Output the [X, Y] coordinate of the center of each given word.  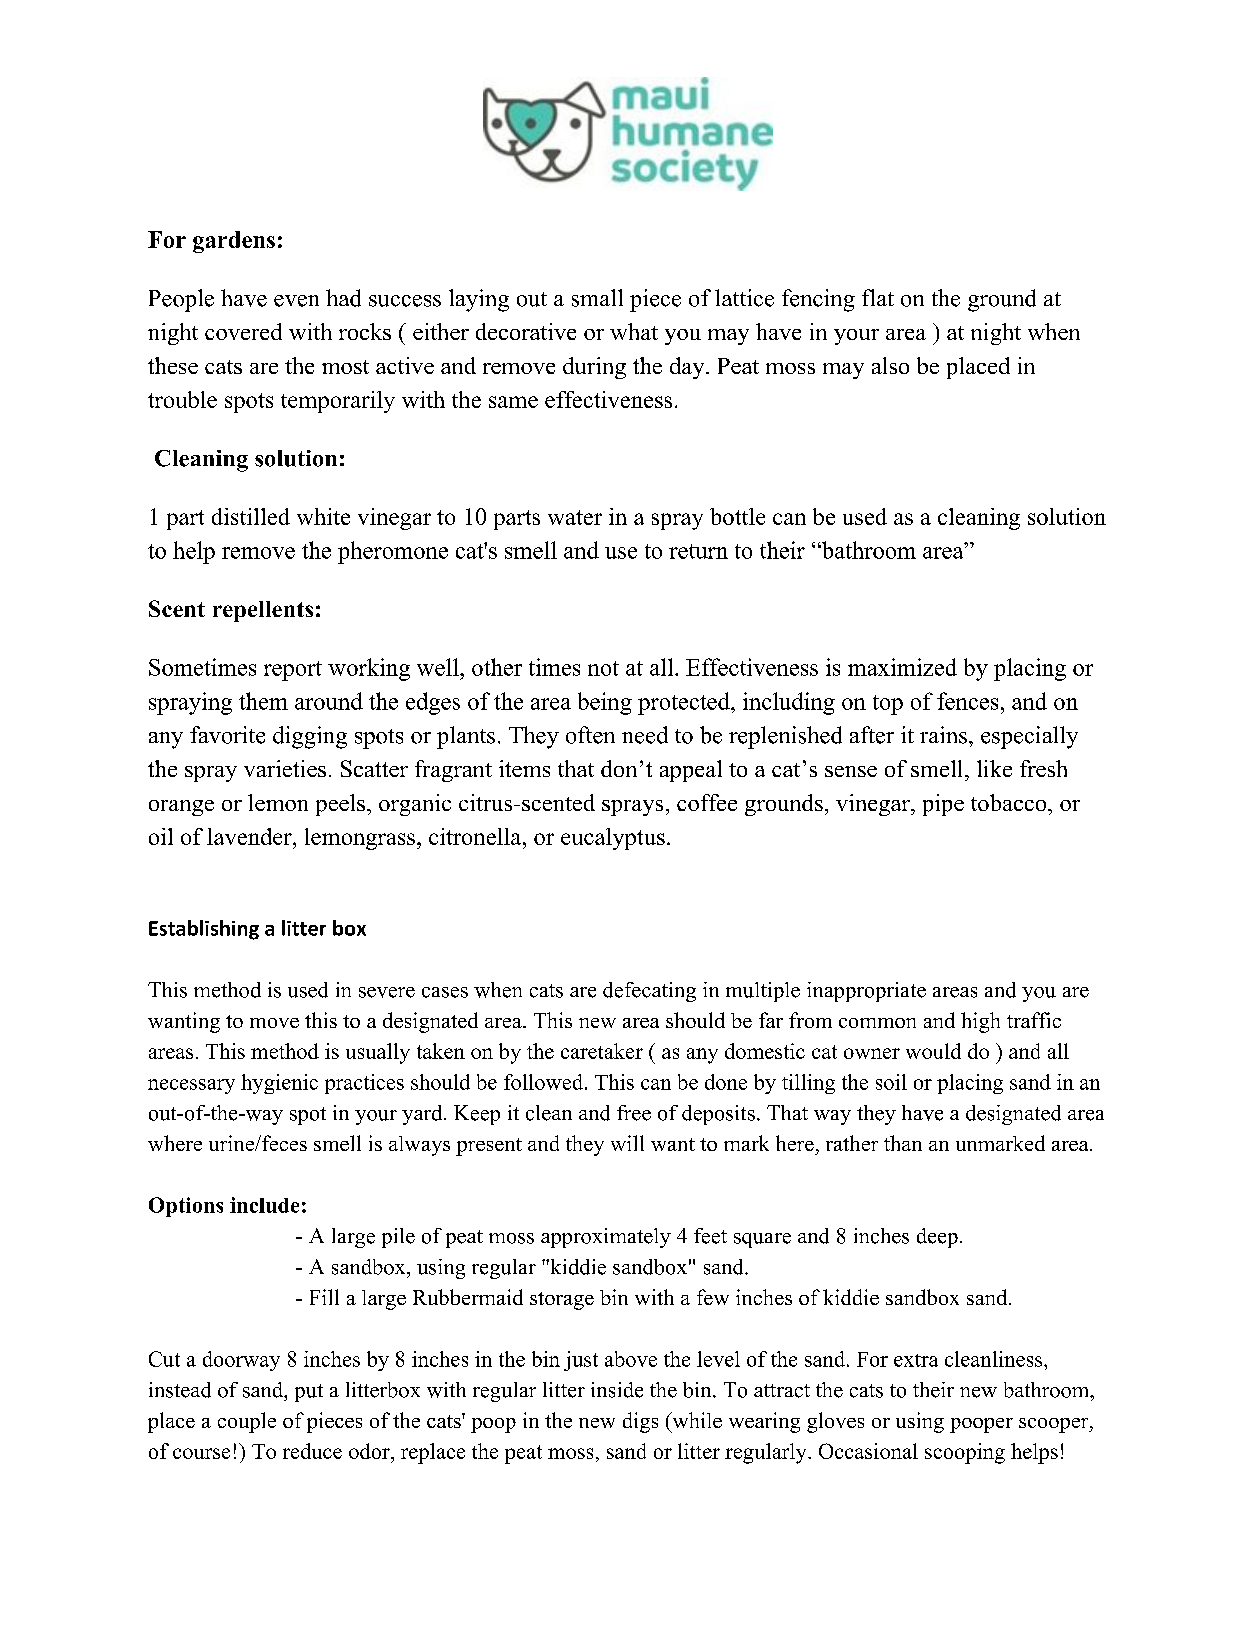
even [296, 301]
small [597, 298]
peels [342, 805]
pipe [943, 805]
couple [247, 1422]
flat [878, 297]
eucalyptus [613, 839]
